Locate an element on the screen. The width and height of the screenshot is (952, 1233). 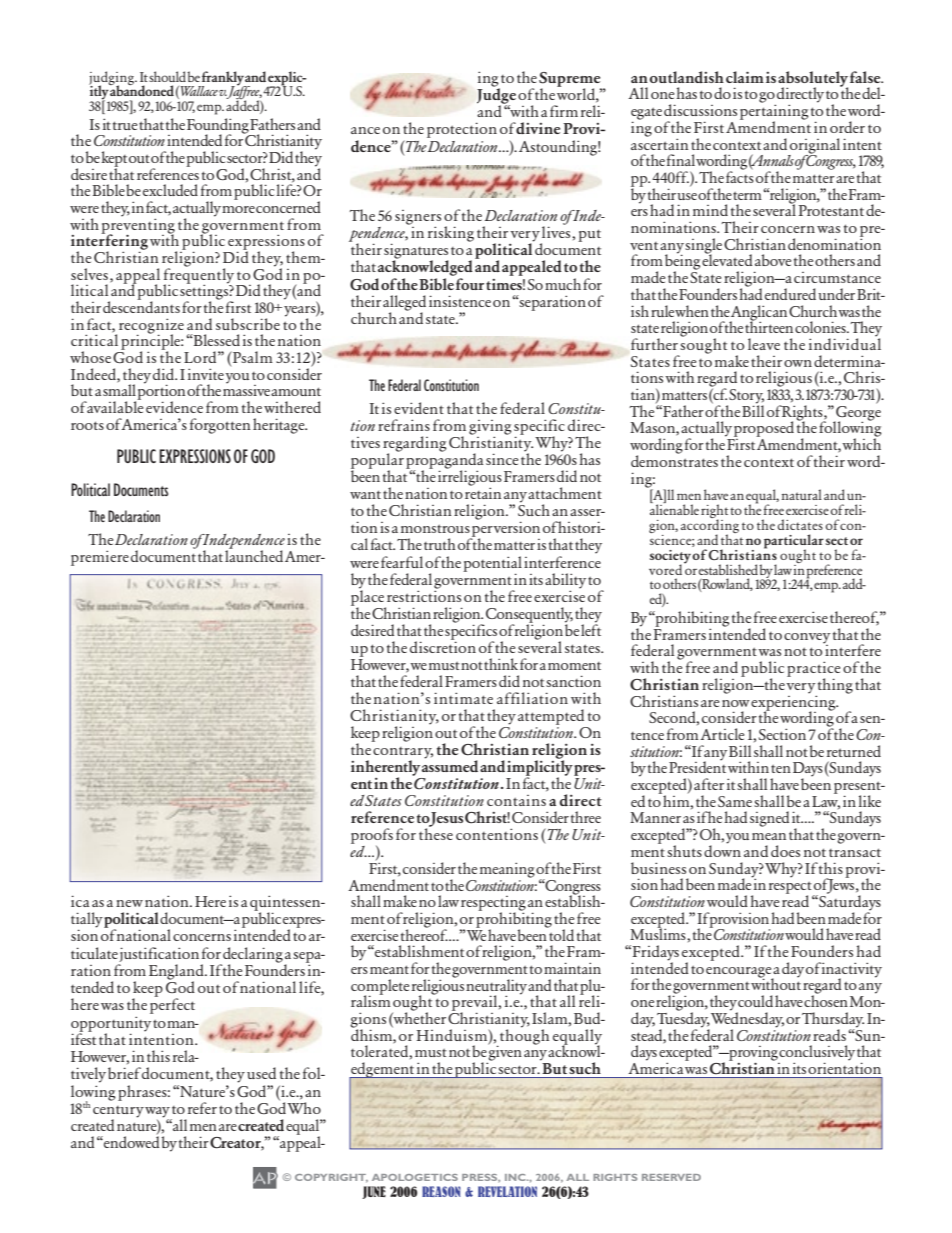
RESERVED is located at coordinates (671, 1177).
